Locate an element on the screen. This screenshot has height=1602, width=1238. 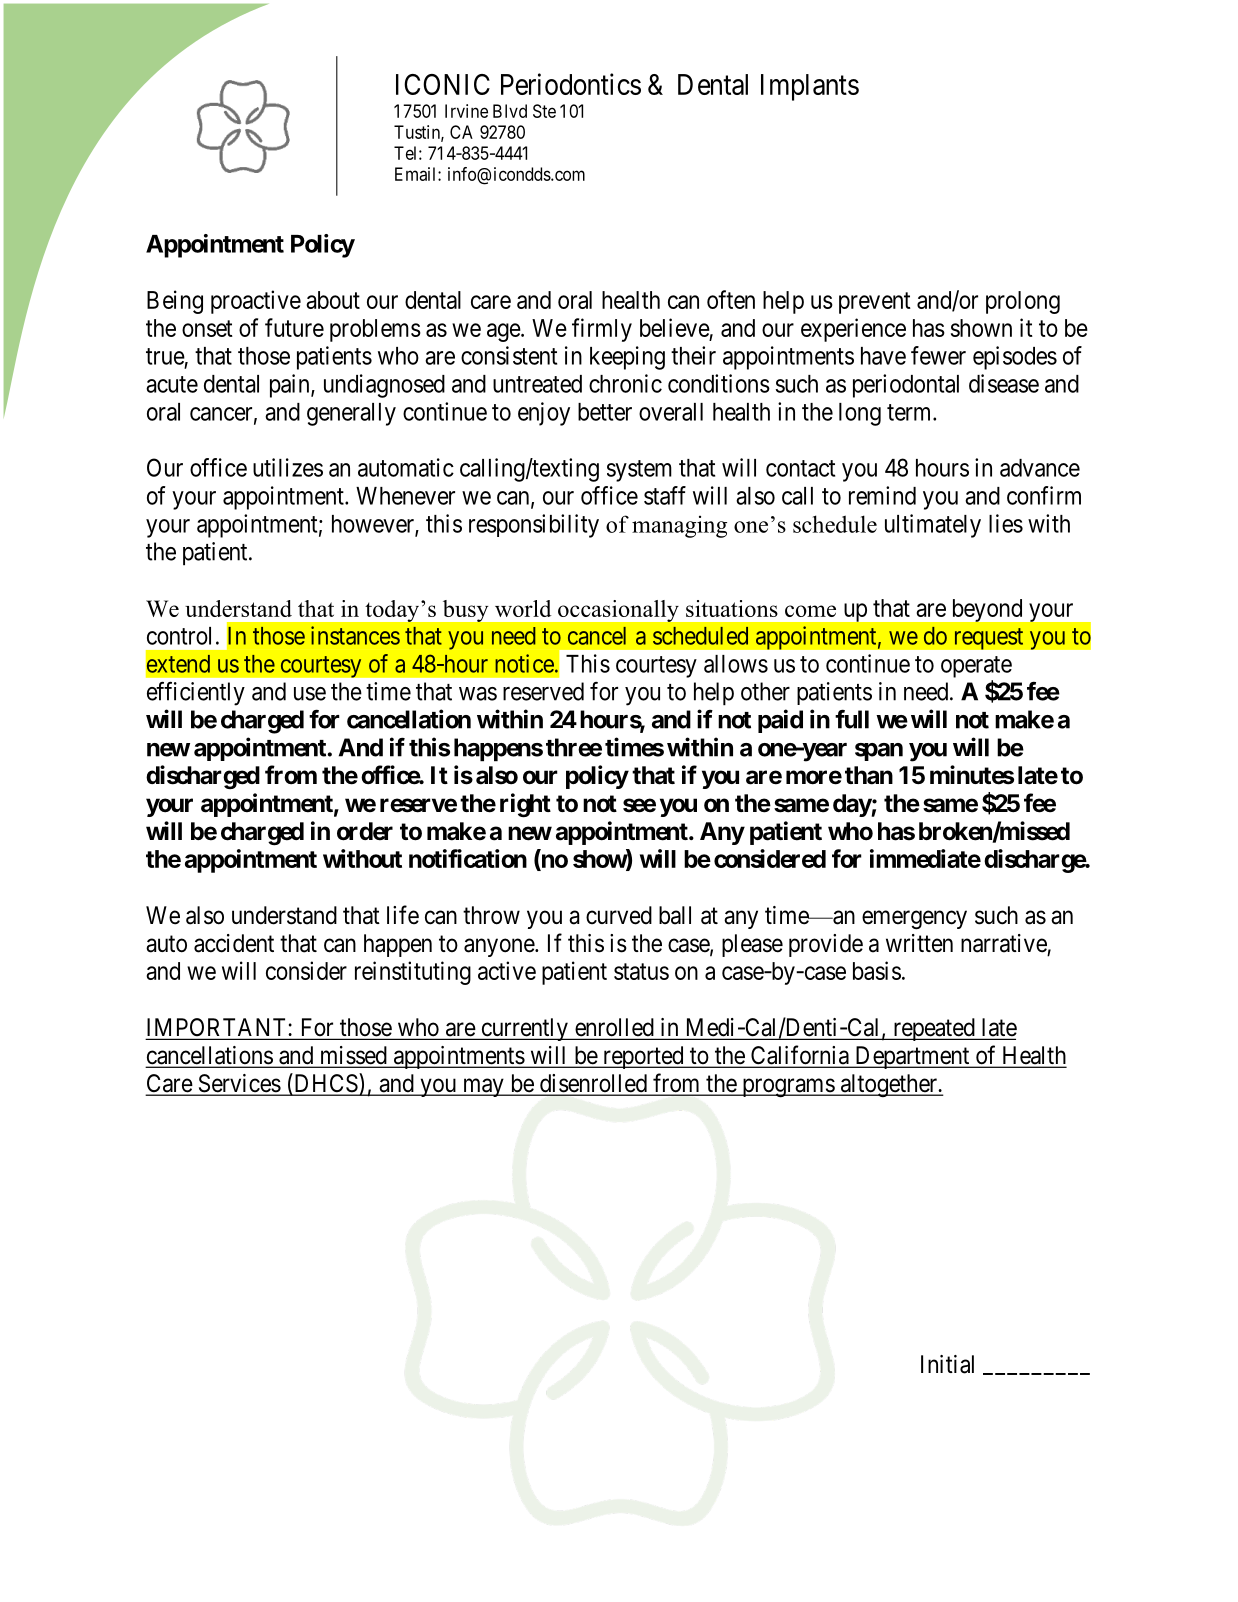
Department is located at coordinates (912, 1057).
